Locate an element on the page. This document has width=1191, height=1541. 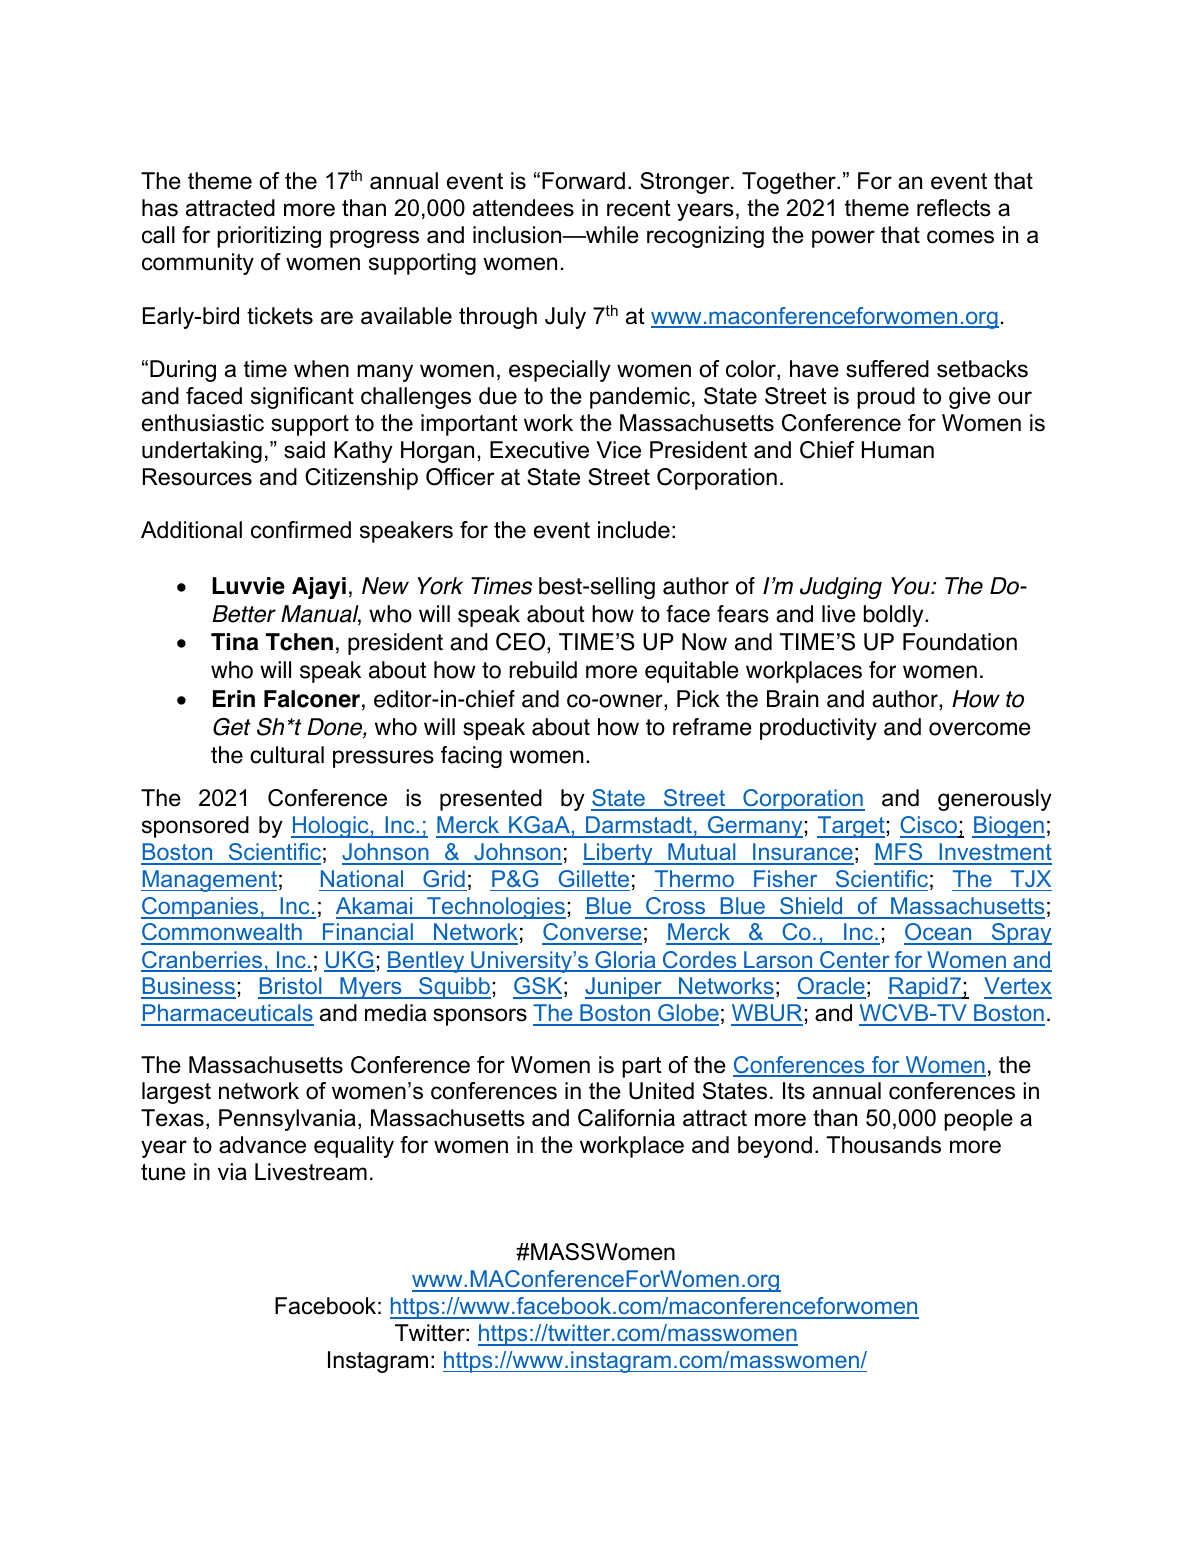
rebuild is located at coordinates (543, 670).
